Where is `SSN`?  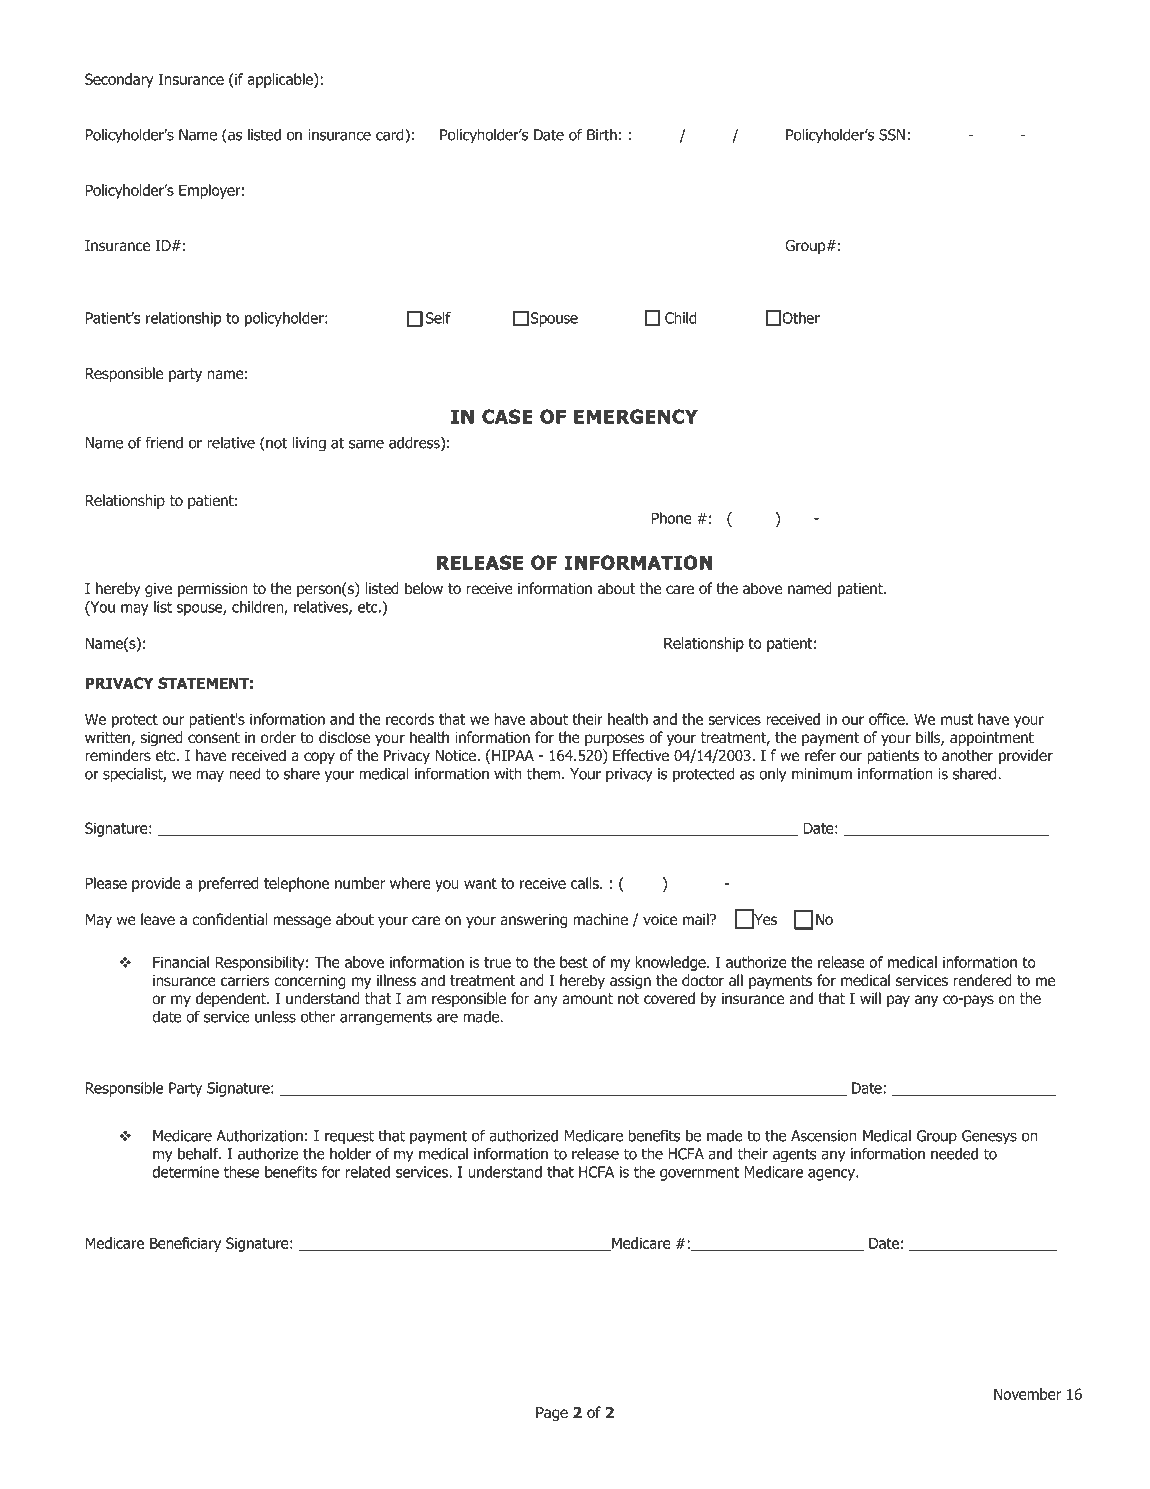 SSN is located at coordinates (892, 135).
